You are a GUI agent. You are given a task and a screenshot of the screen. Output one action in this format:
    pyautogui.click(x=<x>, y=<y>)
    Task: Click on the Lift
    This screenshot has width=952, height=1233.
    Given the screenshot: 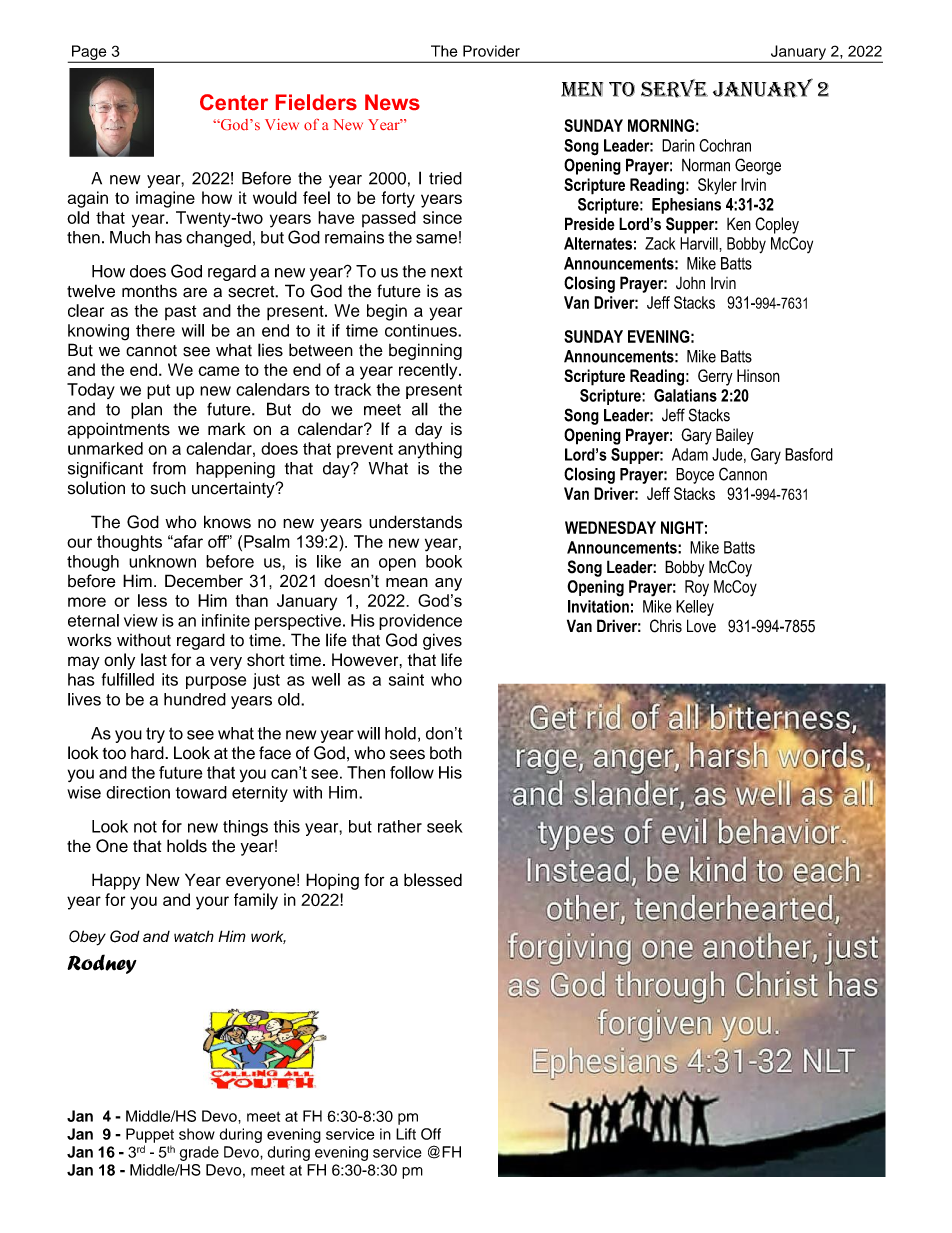 What is the action you would take?
    pyautogui.click(x=406, y=1134)
